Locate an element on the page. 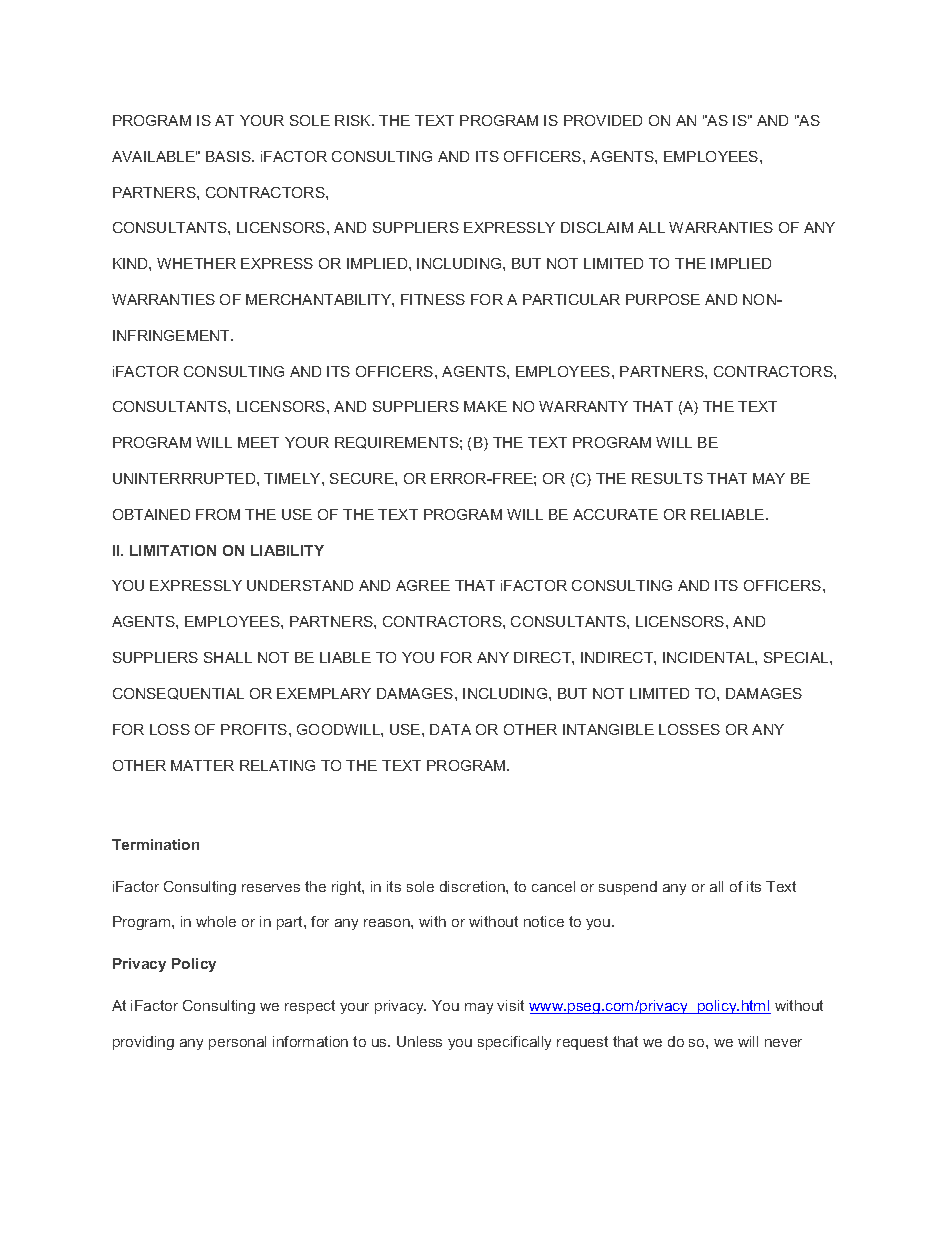  AGREE is located at coordinates (423, 585).
